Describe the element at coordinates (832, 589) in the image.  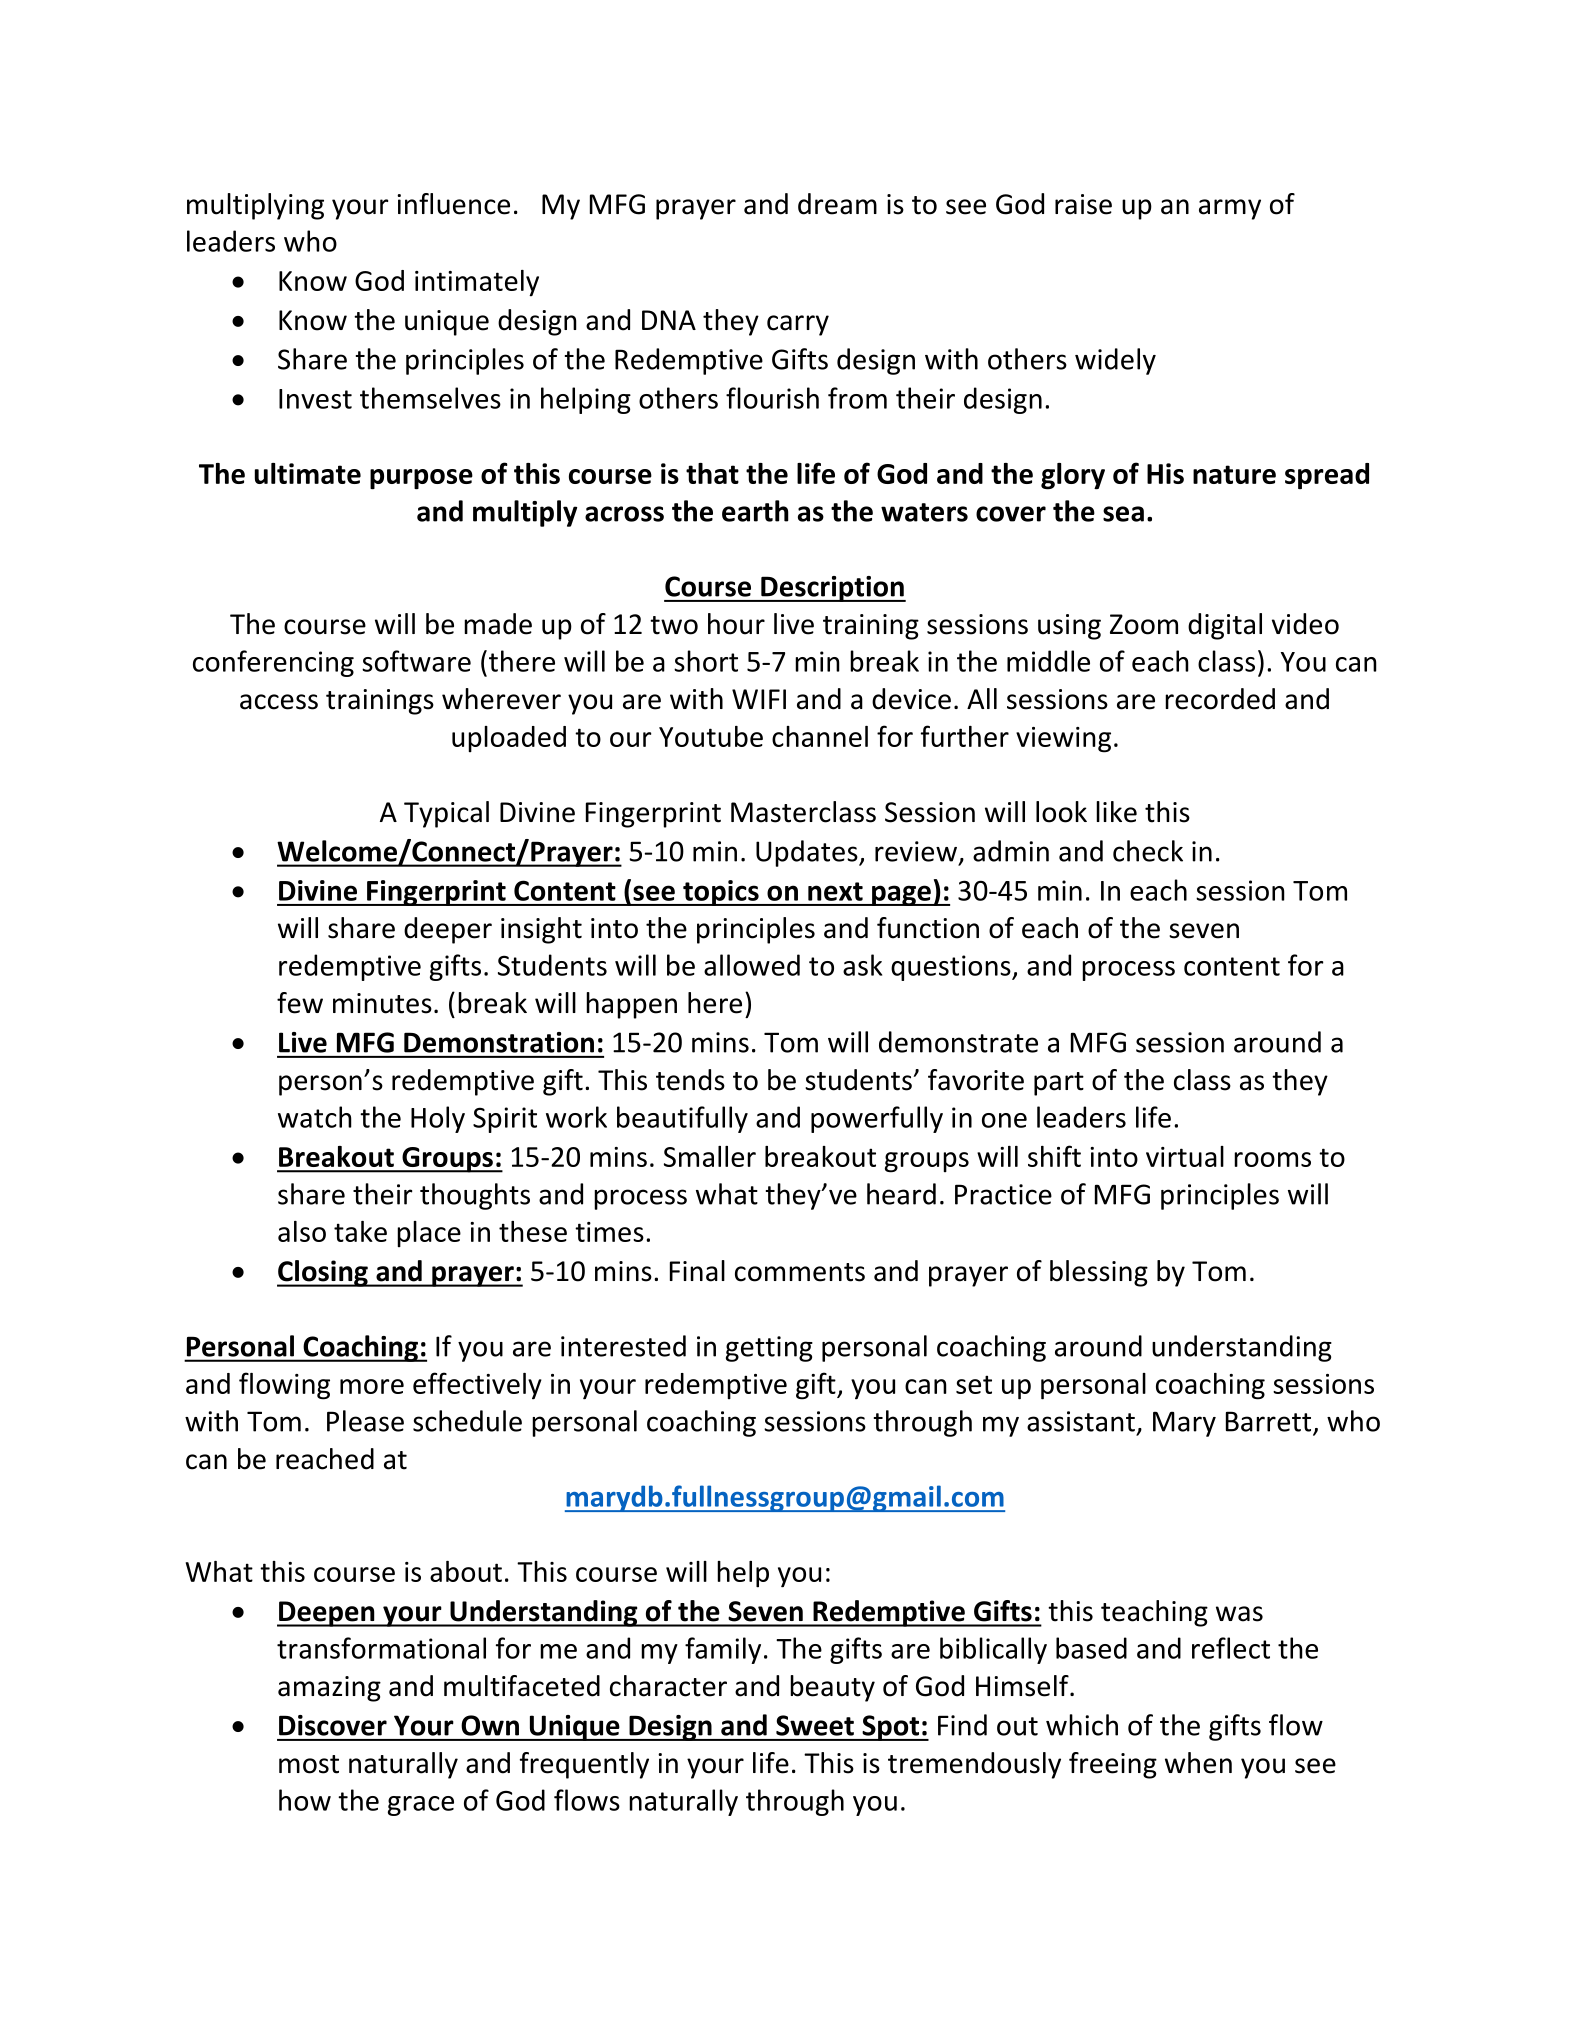
I see `Description` at that location.
